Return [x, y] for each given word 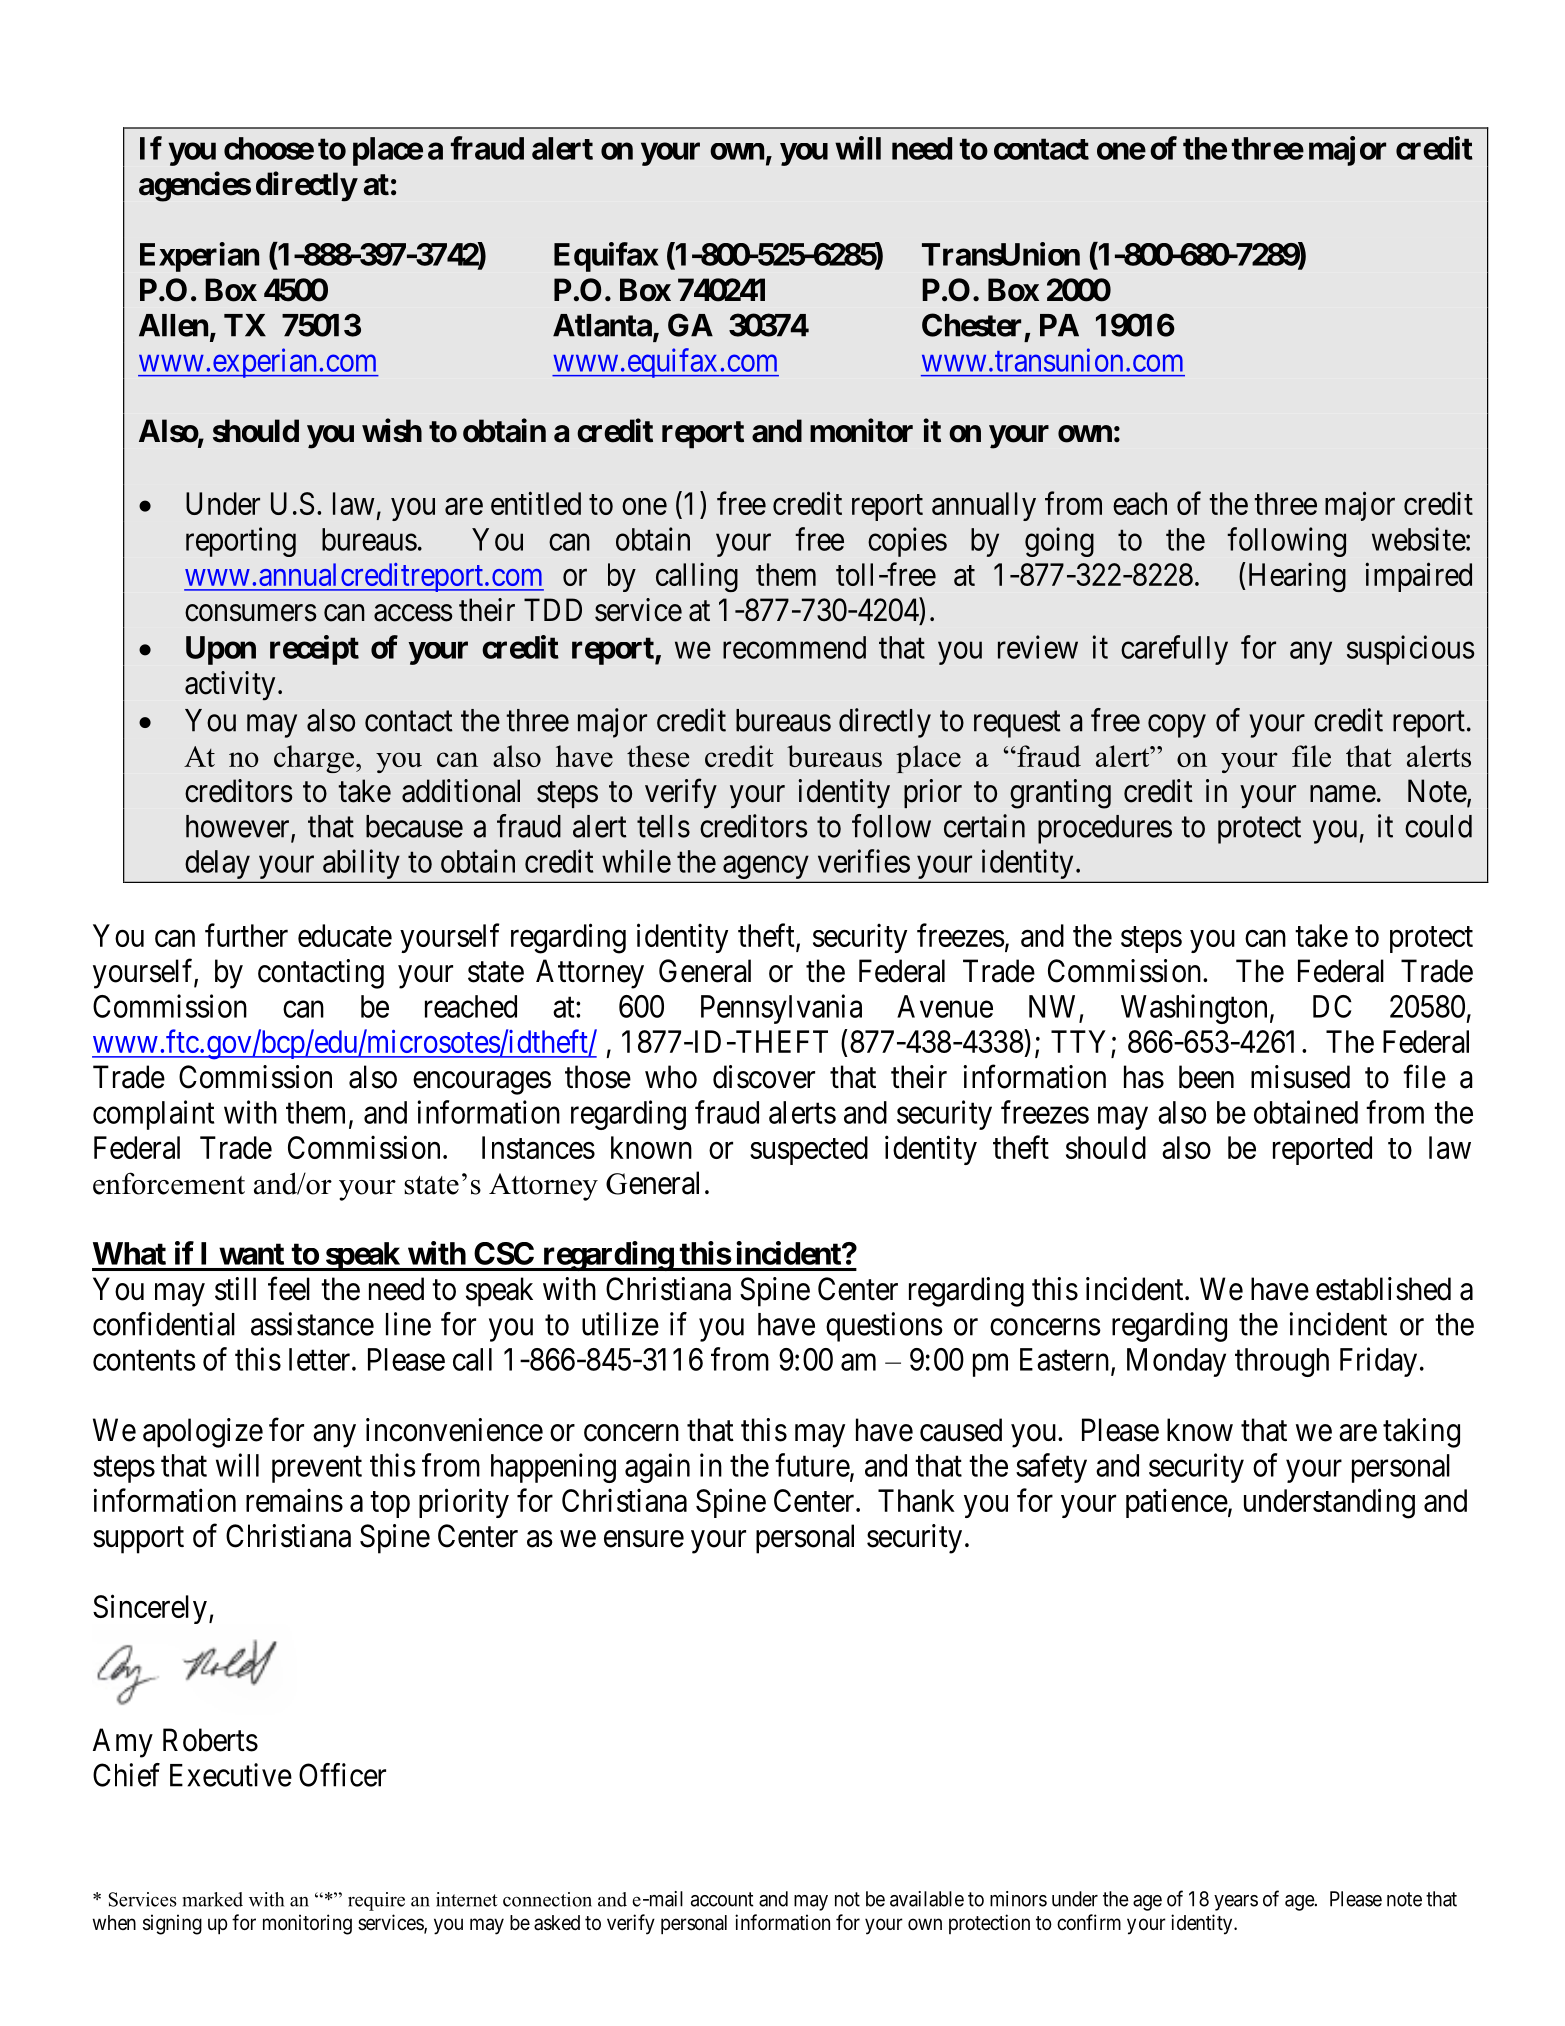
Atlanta [602, 325]
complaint [153, 1115]
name [1343, 794]
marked [212, 1899]
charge [314, 759]
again [657, 1468]
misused [1300, 1077]
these [658, 756]
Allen [173, 325]
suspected [809, 1150]
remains [294, 1500]
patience [1177, 1503]
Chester [971, 325]
